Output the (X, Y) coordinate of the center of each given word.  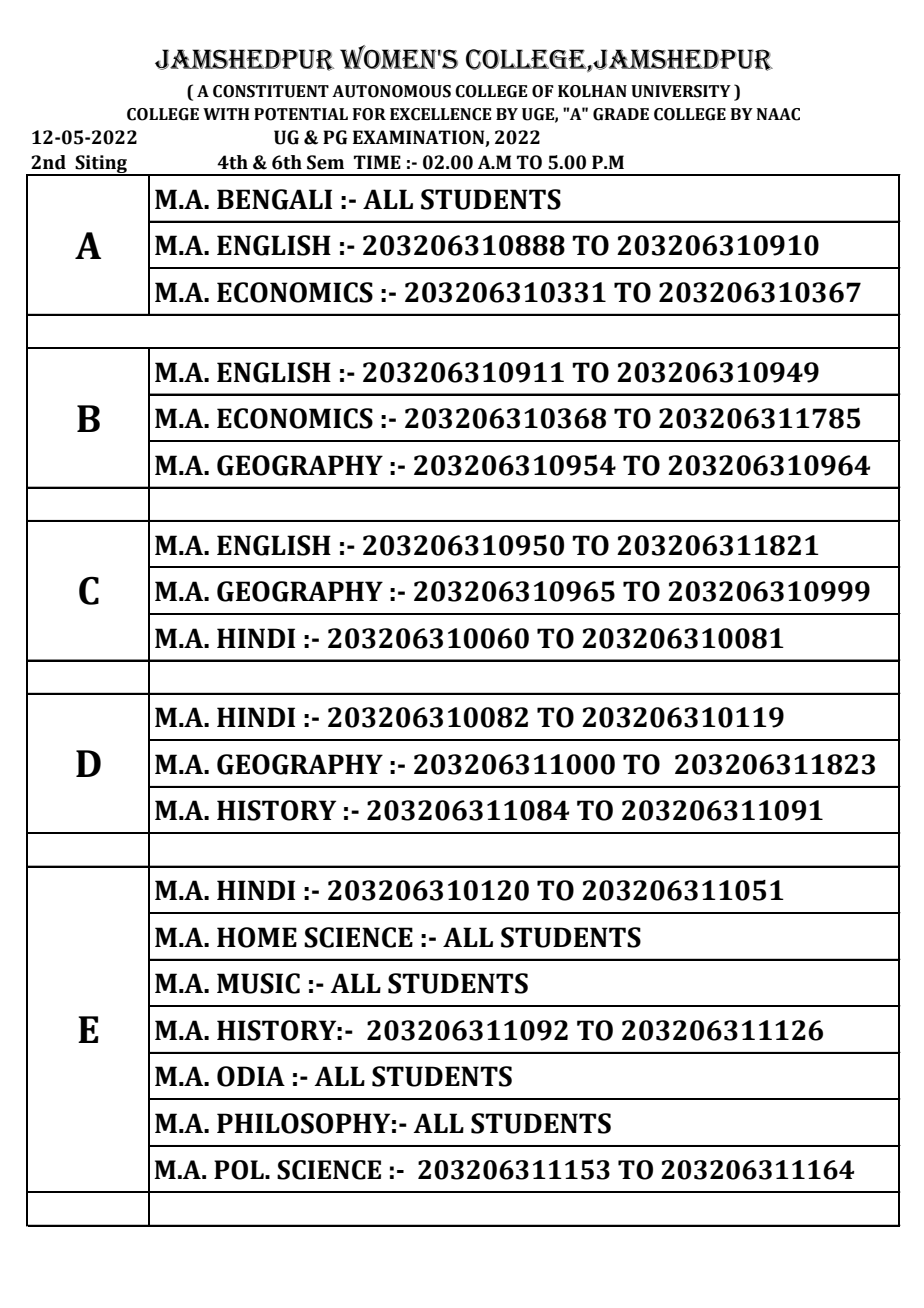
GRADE (621, 114)
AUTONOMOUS (391, 91)
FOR (369, 114)
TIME (377, 162)
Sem (325, 162)
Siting (102, 165)
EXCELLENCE (440, 114)
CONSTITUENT (271, 91)
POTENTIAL (301, 114)
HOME (257, 937)
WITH (226, 114)
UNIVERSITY (681, 91)
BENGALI (274, 199)
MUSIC (258, 983)
